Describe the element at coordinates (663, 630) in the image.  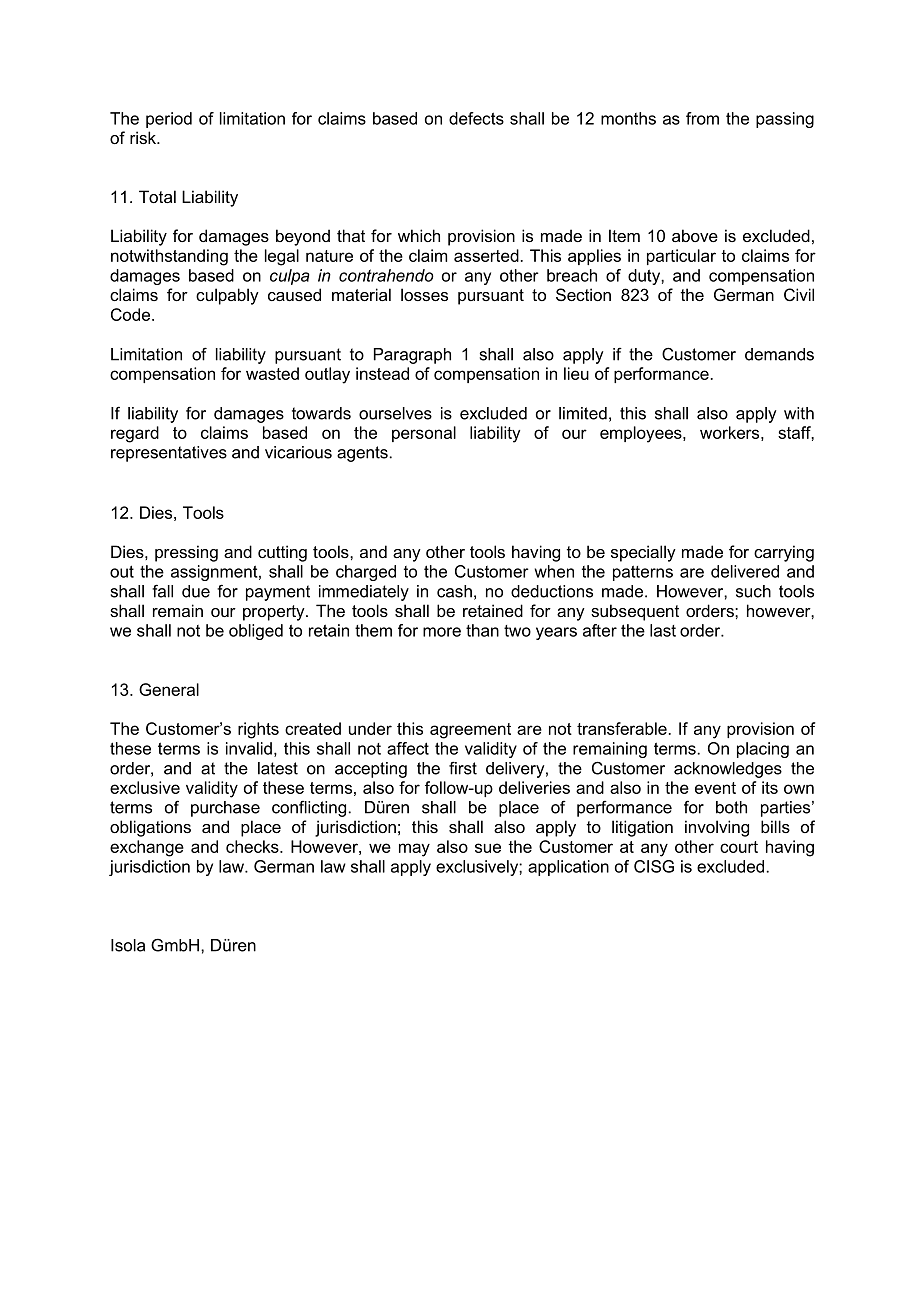
I see `last` at that location.
